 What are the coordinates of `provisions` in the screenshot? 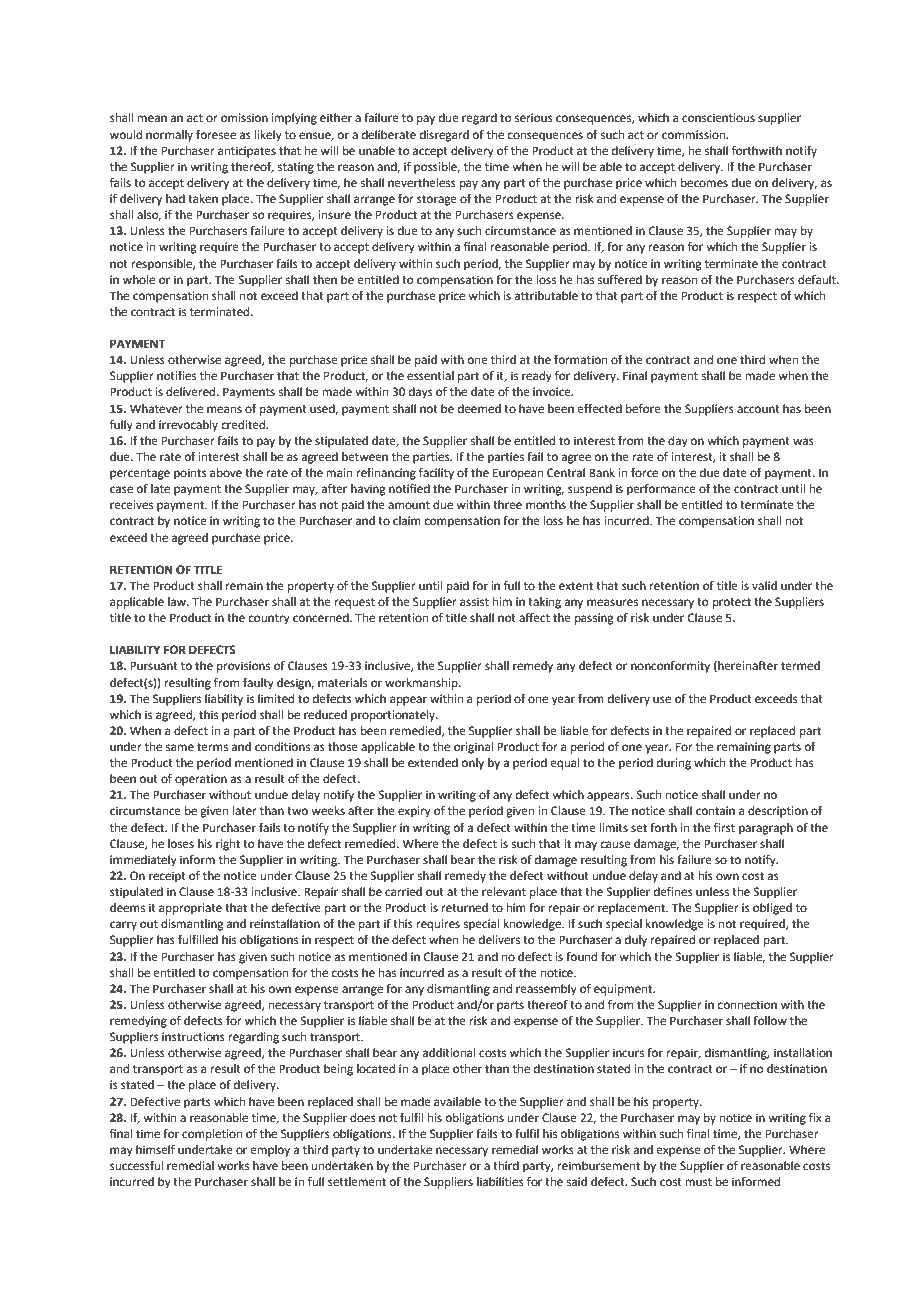 It's located at (243, 667).
